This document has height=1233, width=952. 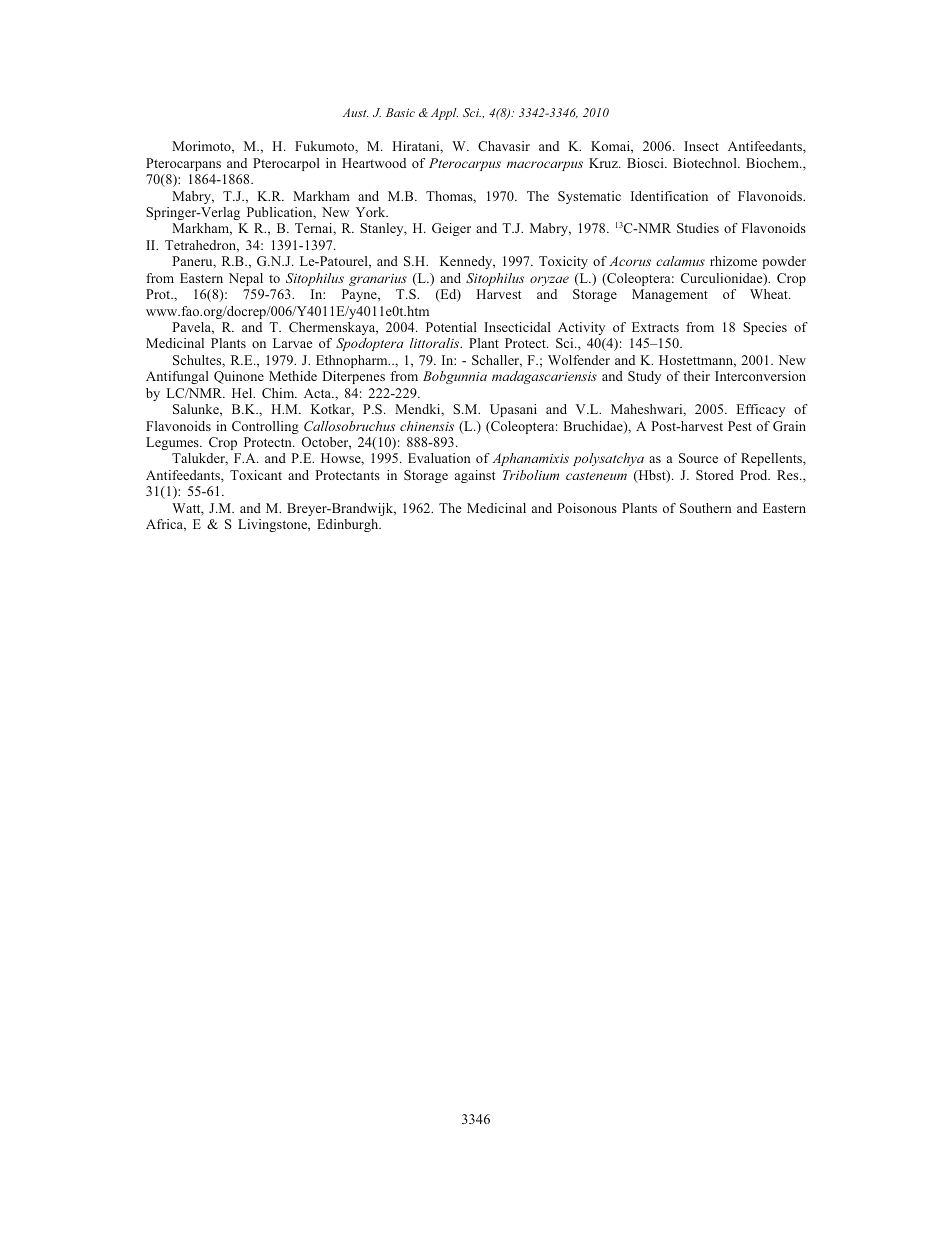 What do you see at coordinates (451, 229) in the document?
I see `Geiger` at bounding box center [451, 229].
